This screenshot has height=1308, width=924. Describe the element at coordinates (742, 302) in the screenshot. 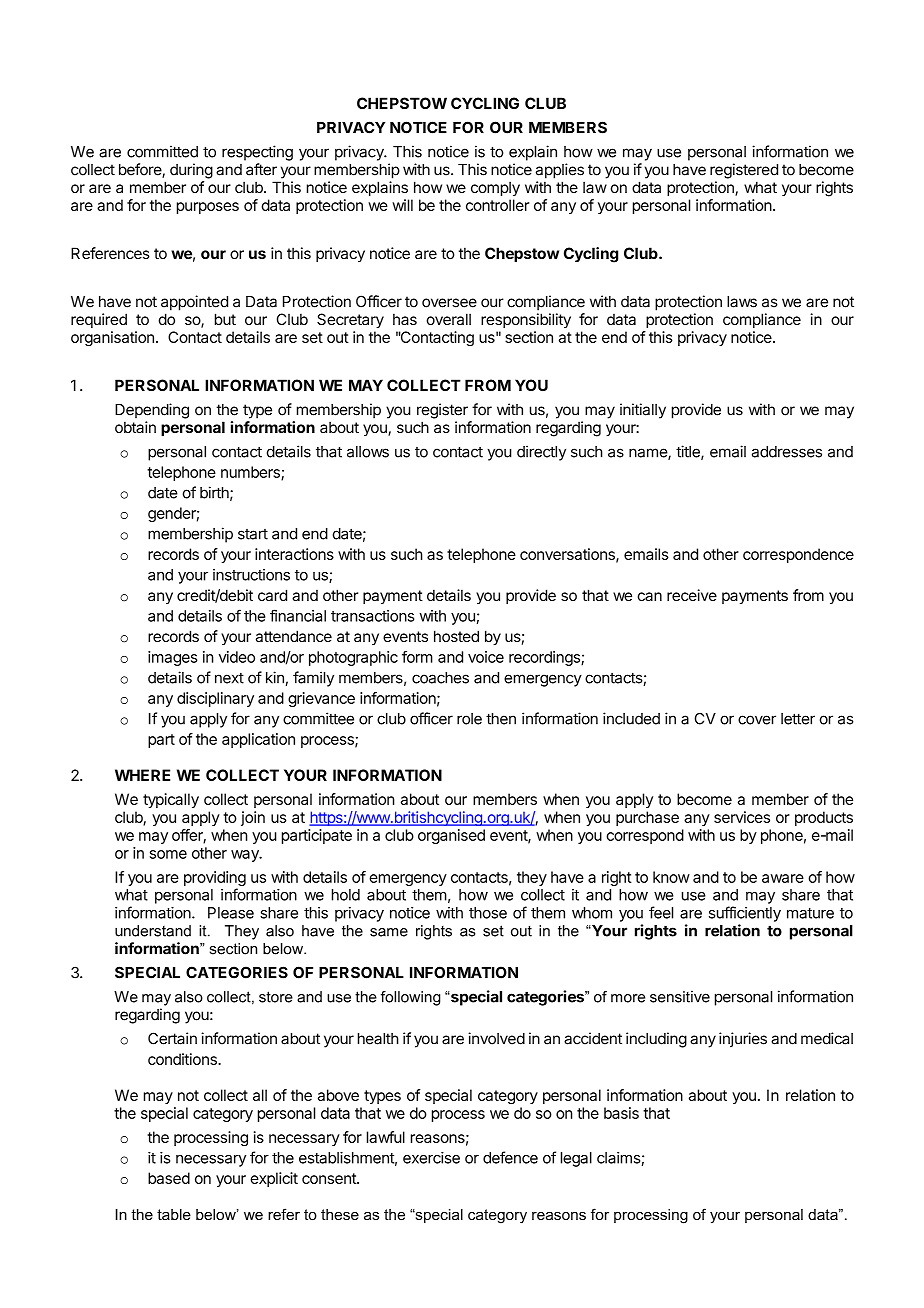

I see `laws` at that location.
